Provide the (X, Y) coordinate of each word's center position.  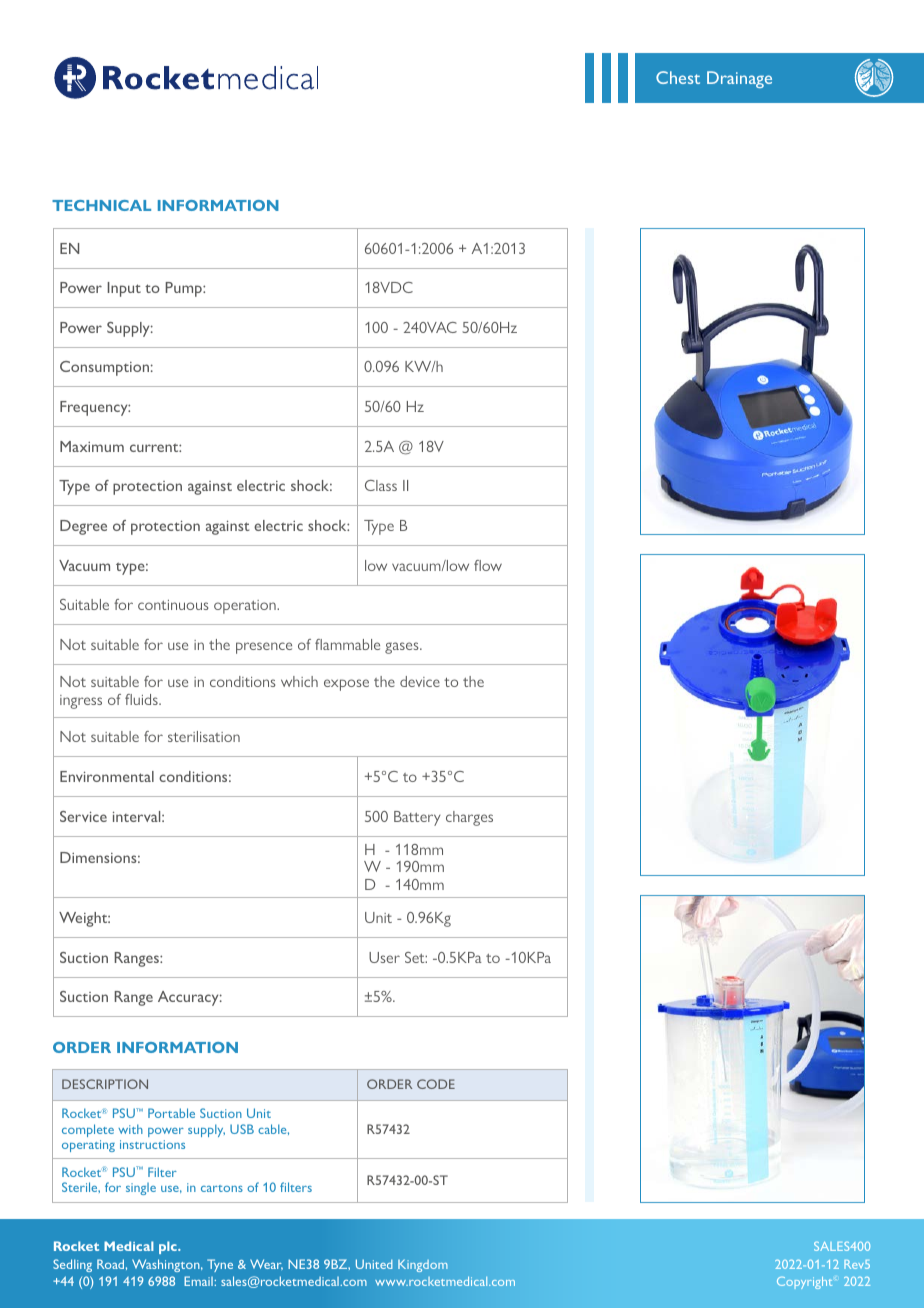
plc (169, 1247)
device (420, 681)
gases (403, 648)
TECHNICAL (101, 205)
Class (381, 485)
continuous (173, 605)
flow (488, 565)
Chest (678, 77)
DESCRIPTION (105, 1084)
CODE (436, 1084)
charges (469, 818)
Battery (417, 818)
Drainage (739, 79)
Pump (185, 289)
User (384, 957)
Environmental (107, 776)
